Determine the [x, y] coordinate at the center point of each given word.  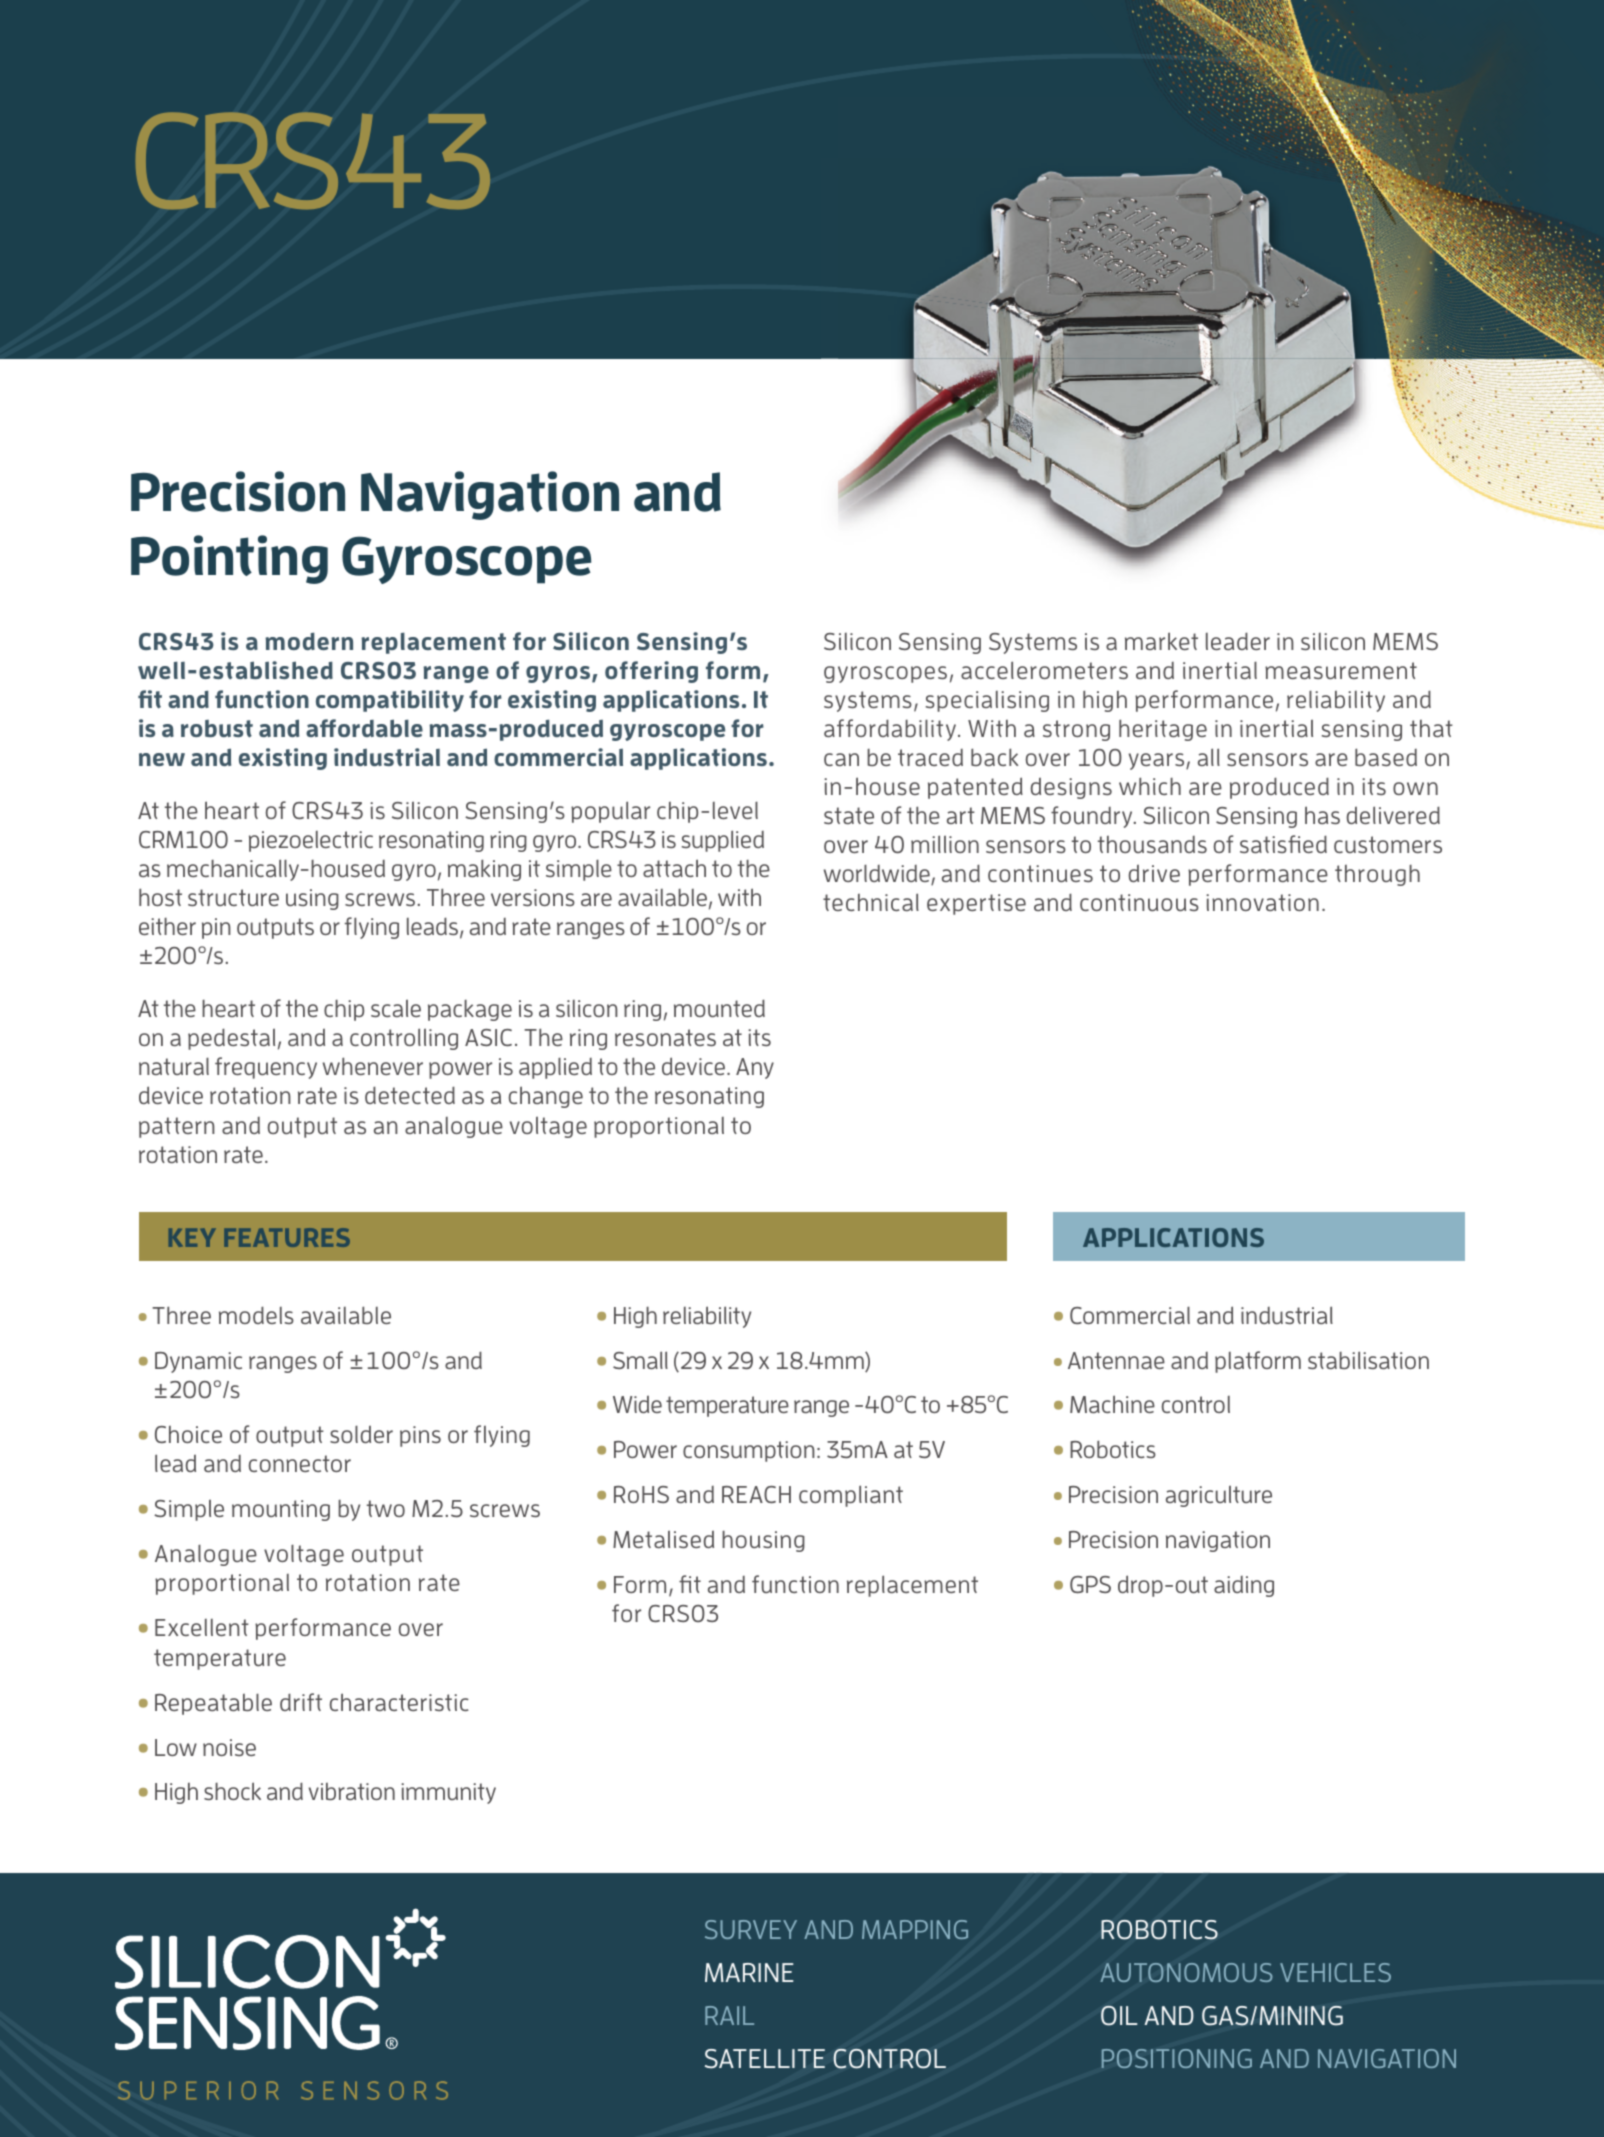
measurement [1341, 670]
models [256, 1315]
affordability [891, 730]
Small [640, 1360]
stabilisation [1368, 1360]
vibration [352, 1791]
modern [309, 641]
